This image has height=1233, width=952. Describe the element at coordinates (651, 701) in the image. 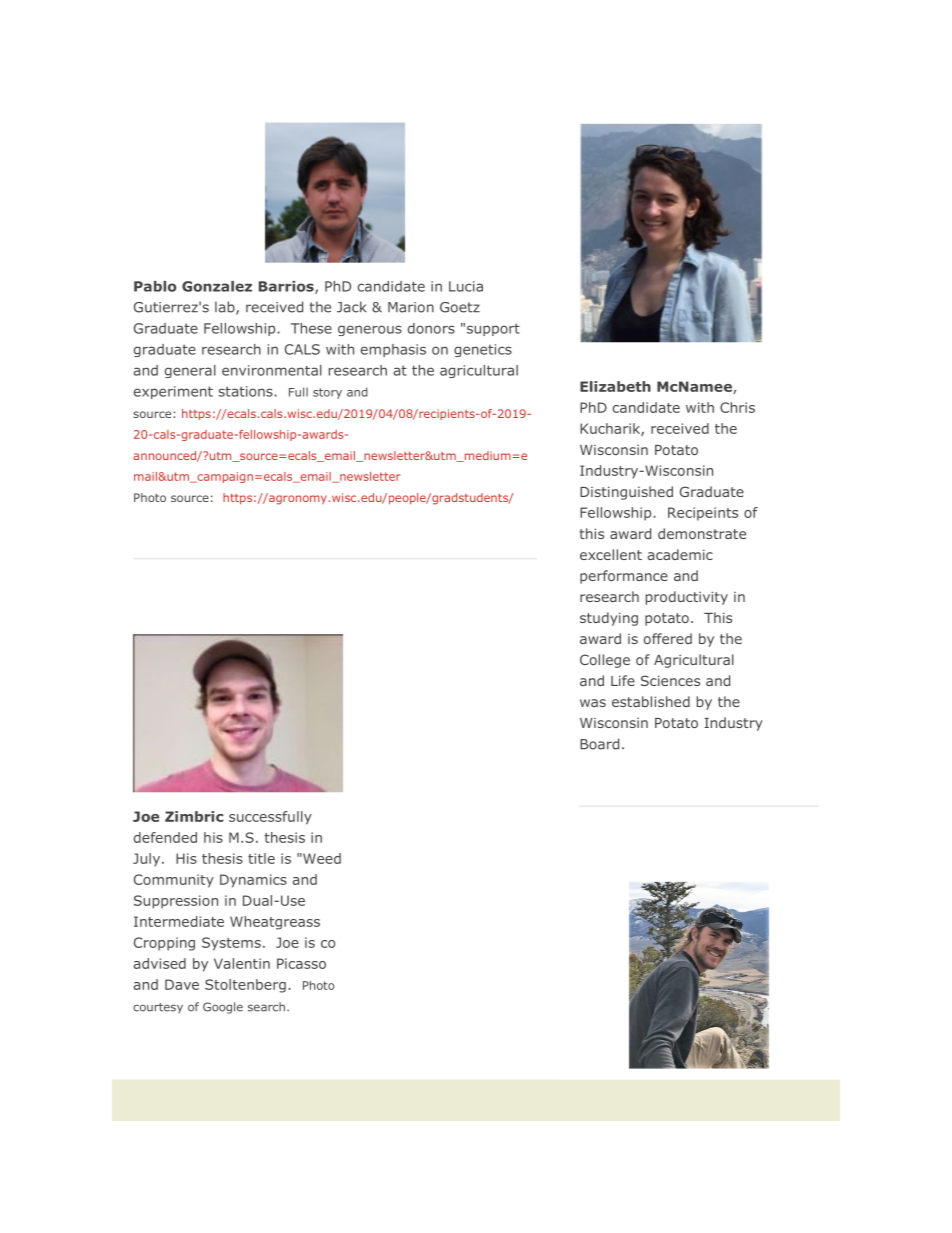

I see `established` at that location.
